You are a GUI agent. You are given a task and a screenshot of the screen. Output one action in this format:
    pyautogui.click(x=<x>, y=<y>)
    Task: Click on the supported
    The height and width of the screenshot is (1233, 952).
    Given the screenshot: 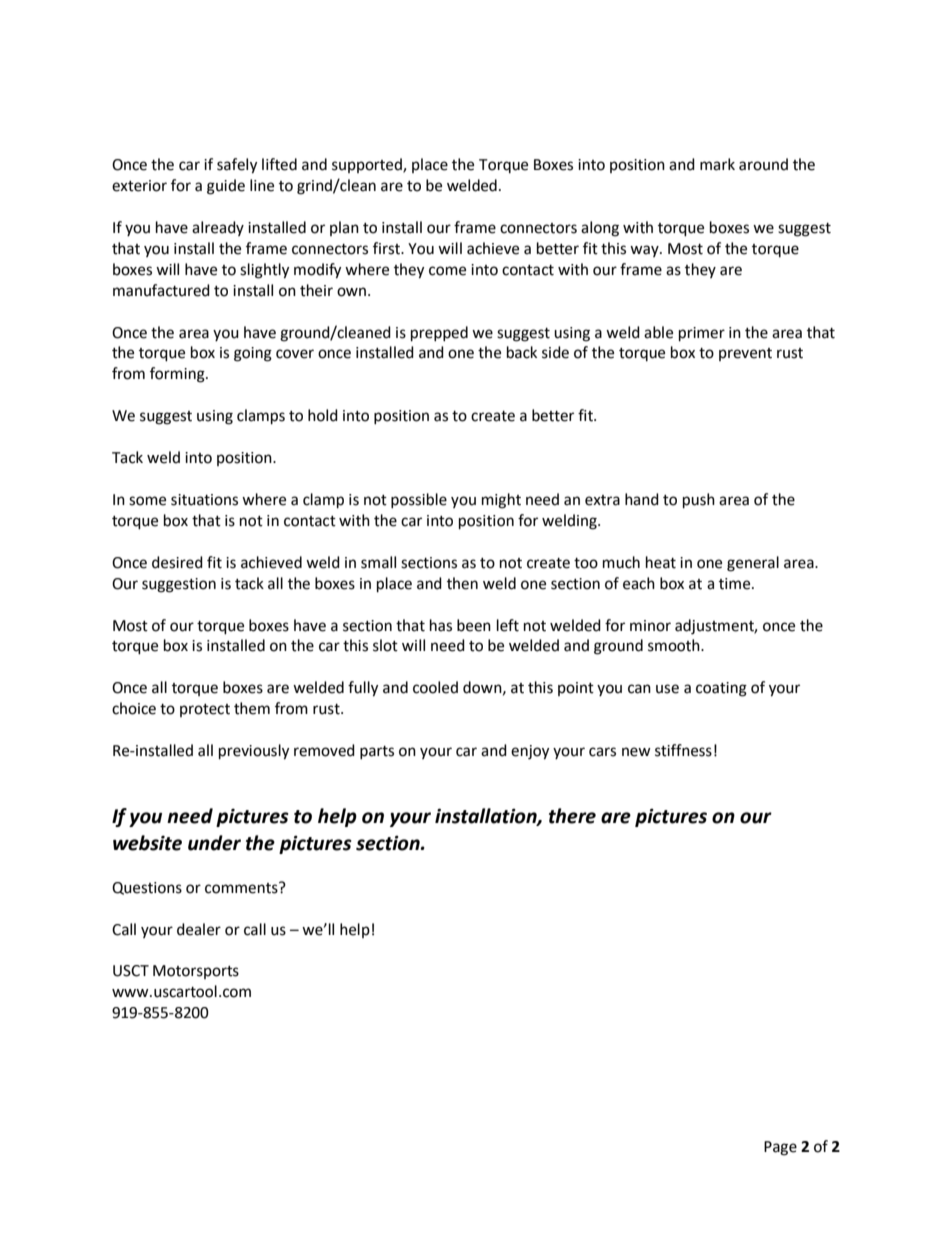 What is the action you would take?
    pyautogui.click(x=368, y=165)
